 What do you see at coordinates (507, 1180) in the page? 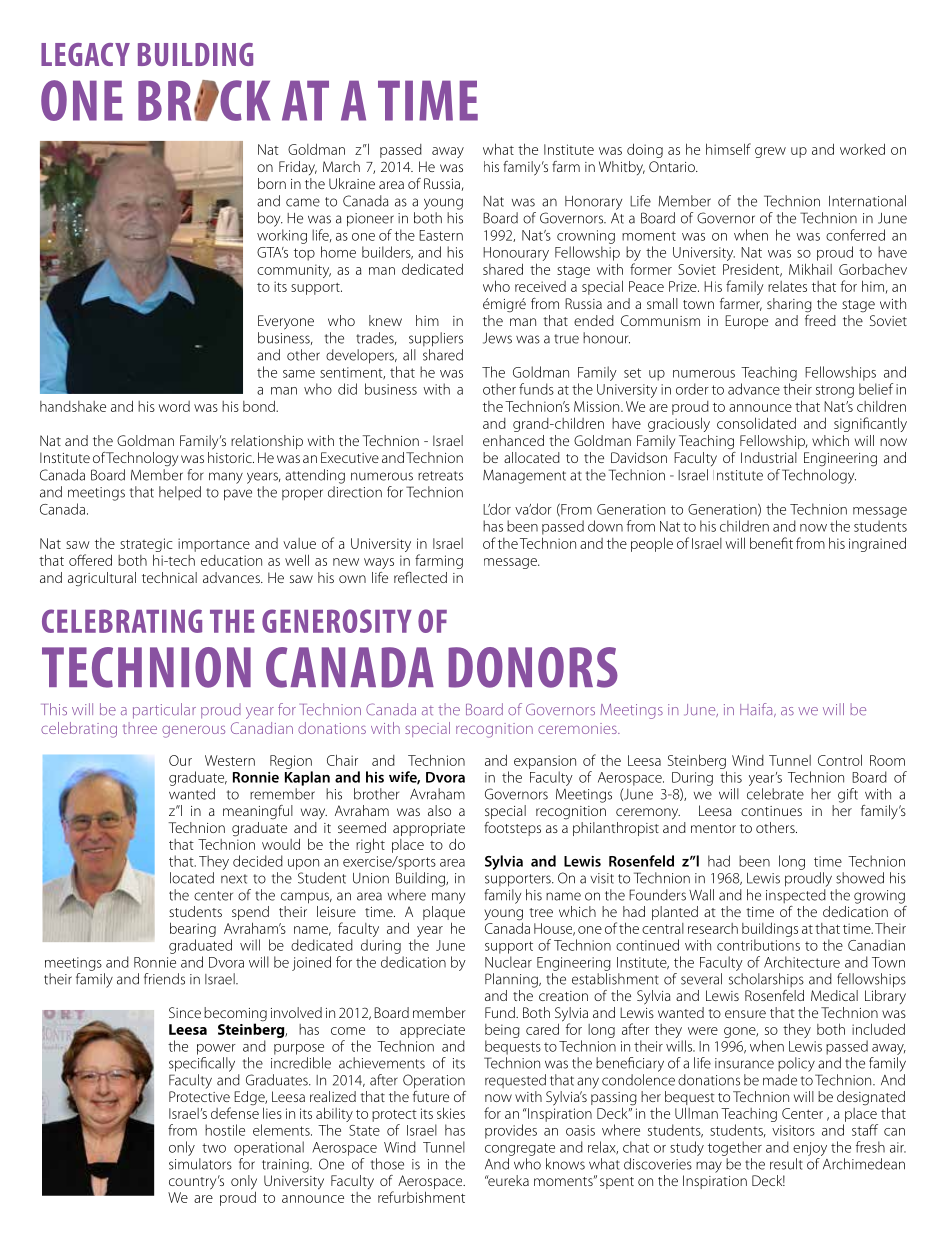
I see `eureka` at bounding box center [507, 1180].
